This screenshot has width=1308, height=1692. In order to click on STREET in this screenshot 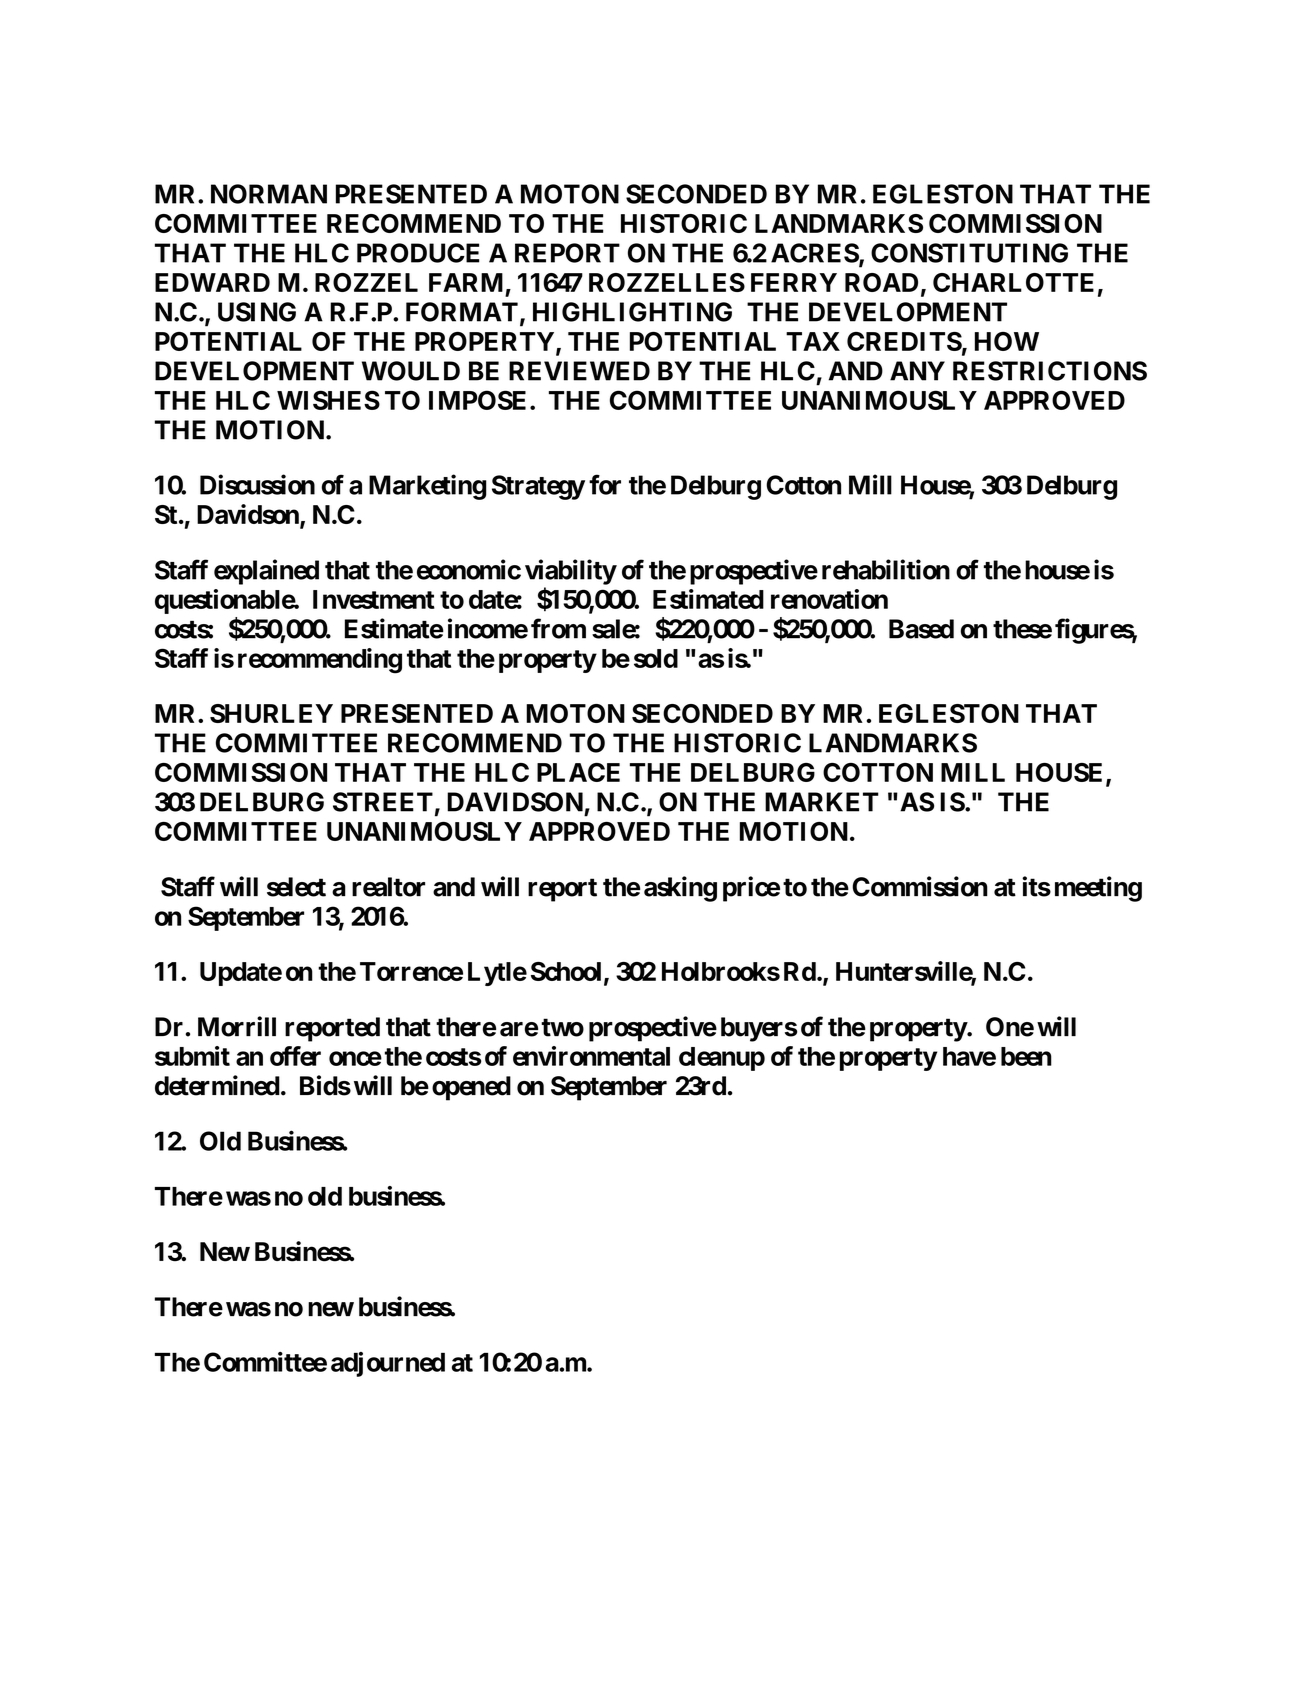, I will do `click(383, 802)`.
